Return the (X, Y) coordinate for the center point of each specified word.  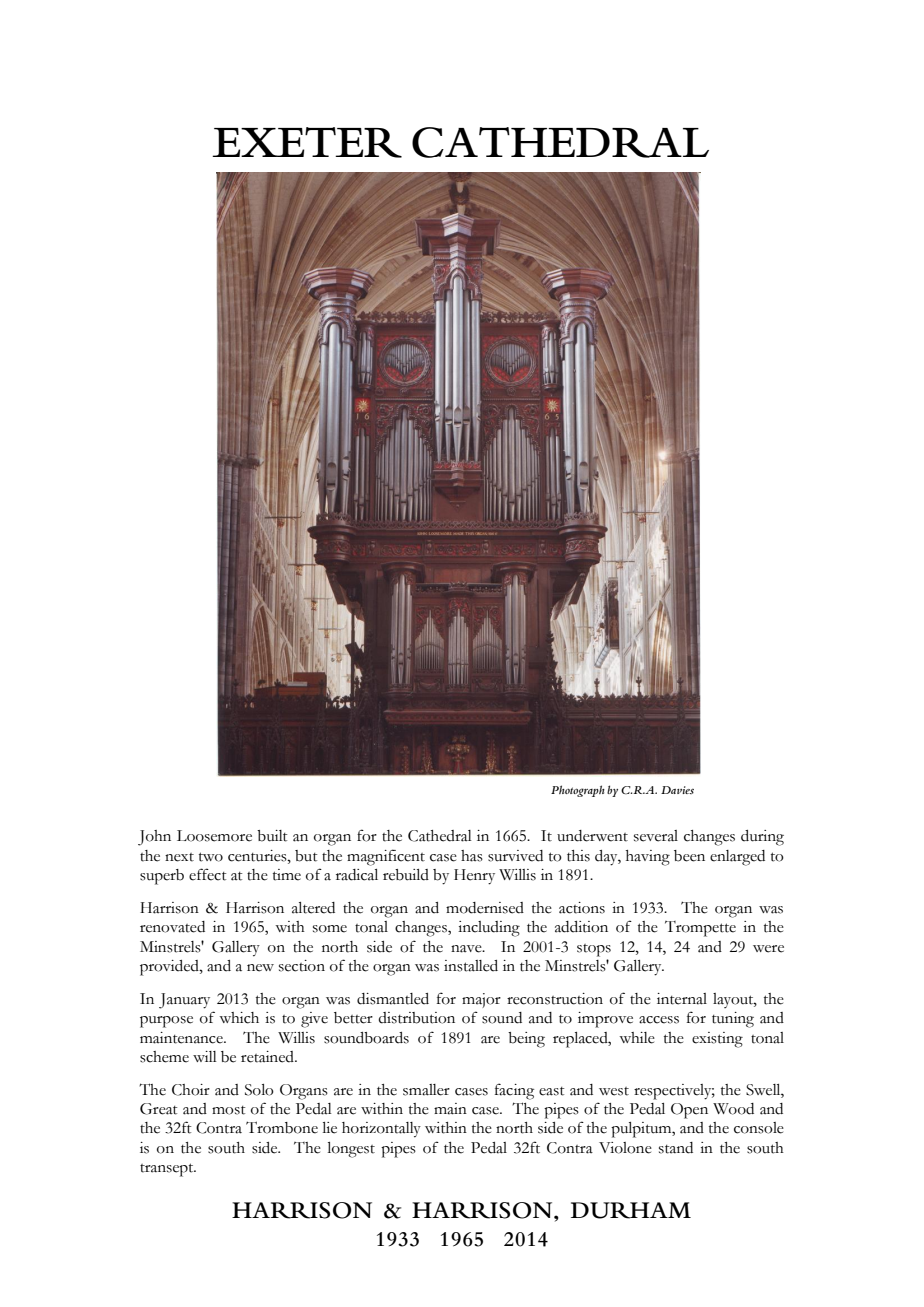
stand (676, 1148)
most (229, 1110)
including (489, 929)
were (768, 949)
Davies (677, 790)
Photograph (578, 791)
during (762, 838)
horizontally (381, 1130)
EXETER (307, 142)
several (656, 836)
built (272, 836)
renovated (172, 927)
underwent (592, 836)
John (154, 838)
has (472, 856)
